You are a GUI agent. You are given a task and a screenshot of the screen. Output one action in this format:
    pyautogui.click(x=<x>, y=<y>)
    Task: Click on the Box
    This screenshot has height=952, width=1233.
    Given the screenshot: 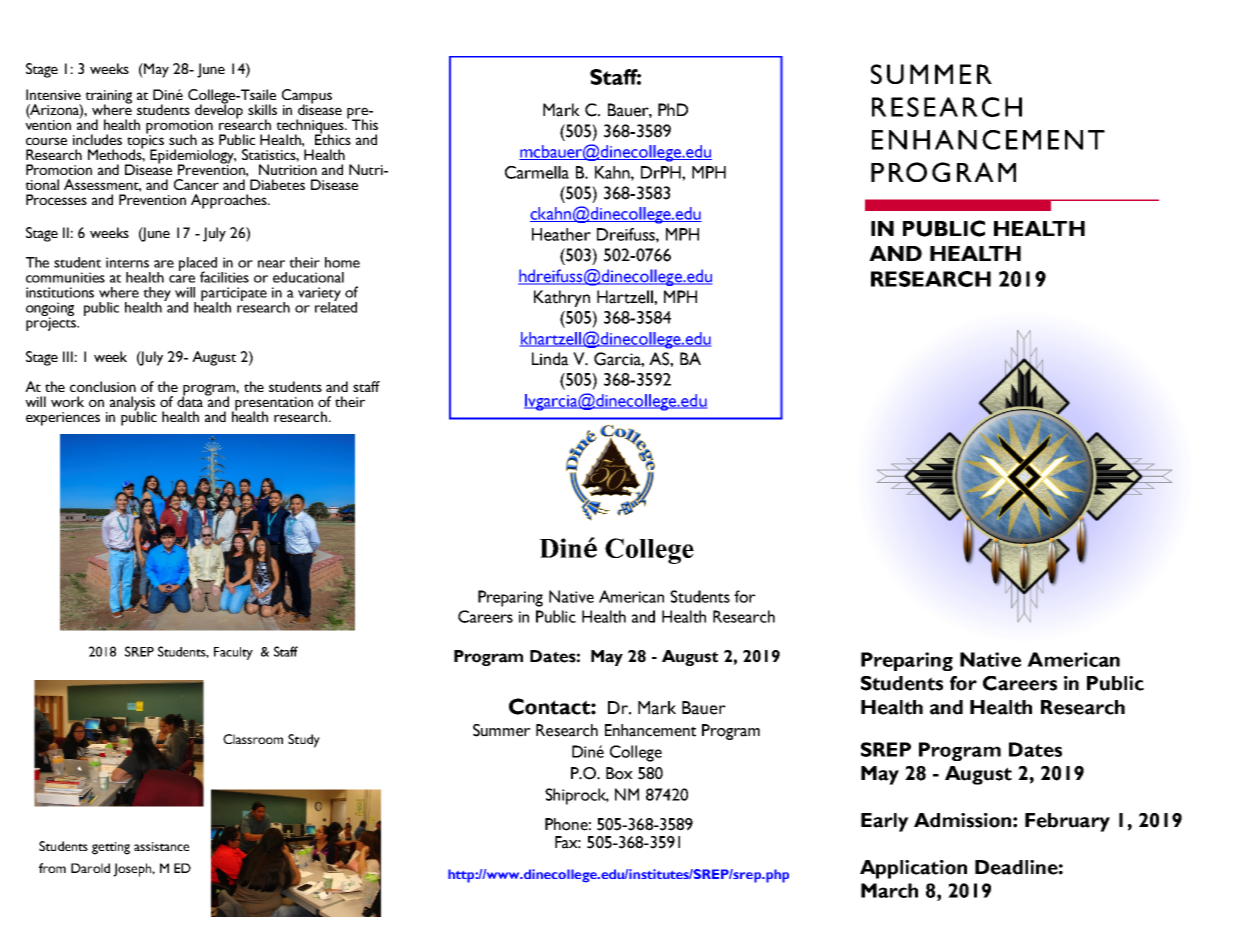 What is the action you would take?
    pyautogui.click(x=619, y=773)
